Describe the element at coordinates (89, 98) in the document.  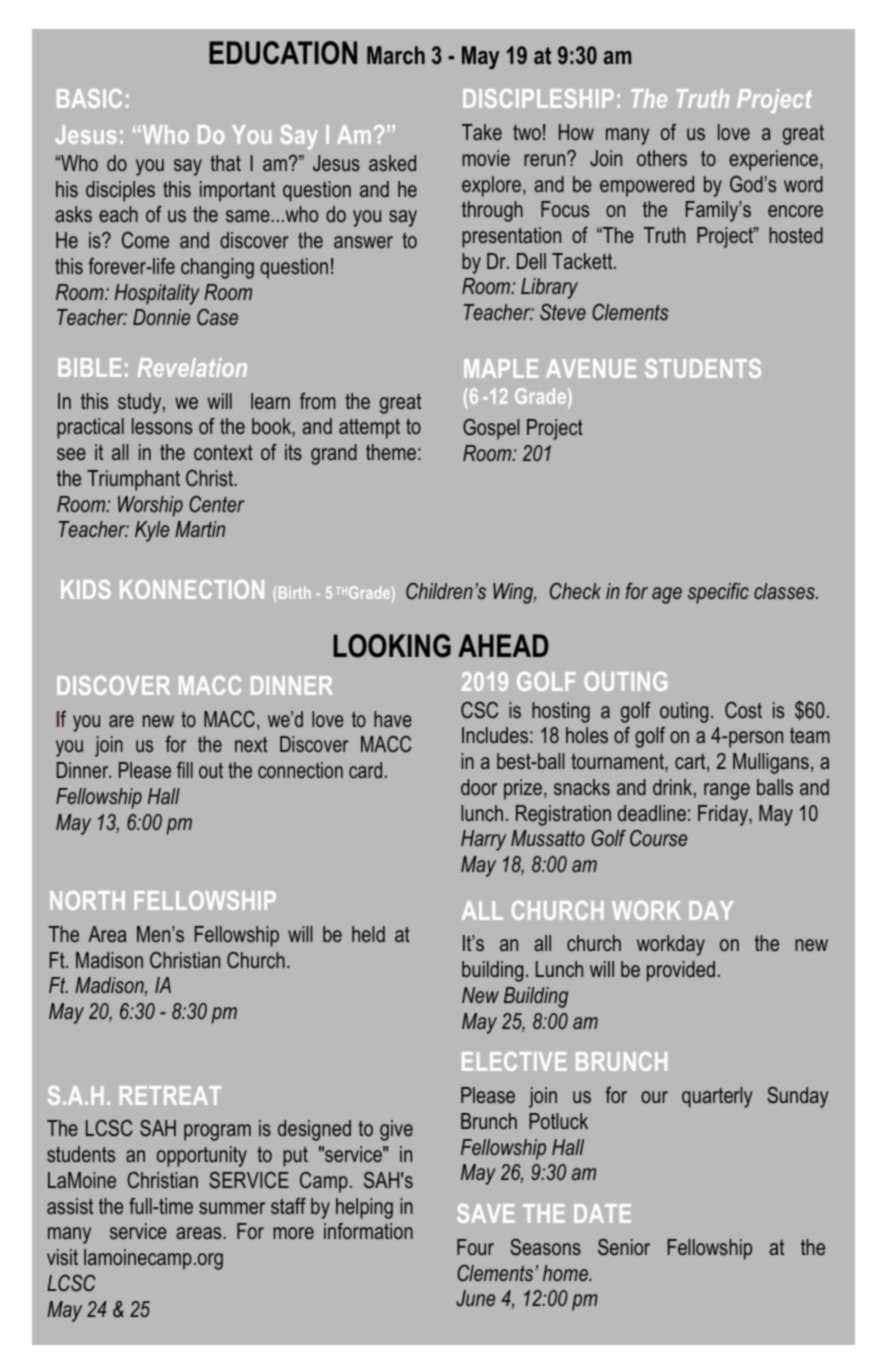
I see `BASIC` at that location.
